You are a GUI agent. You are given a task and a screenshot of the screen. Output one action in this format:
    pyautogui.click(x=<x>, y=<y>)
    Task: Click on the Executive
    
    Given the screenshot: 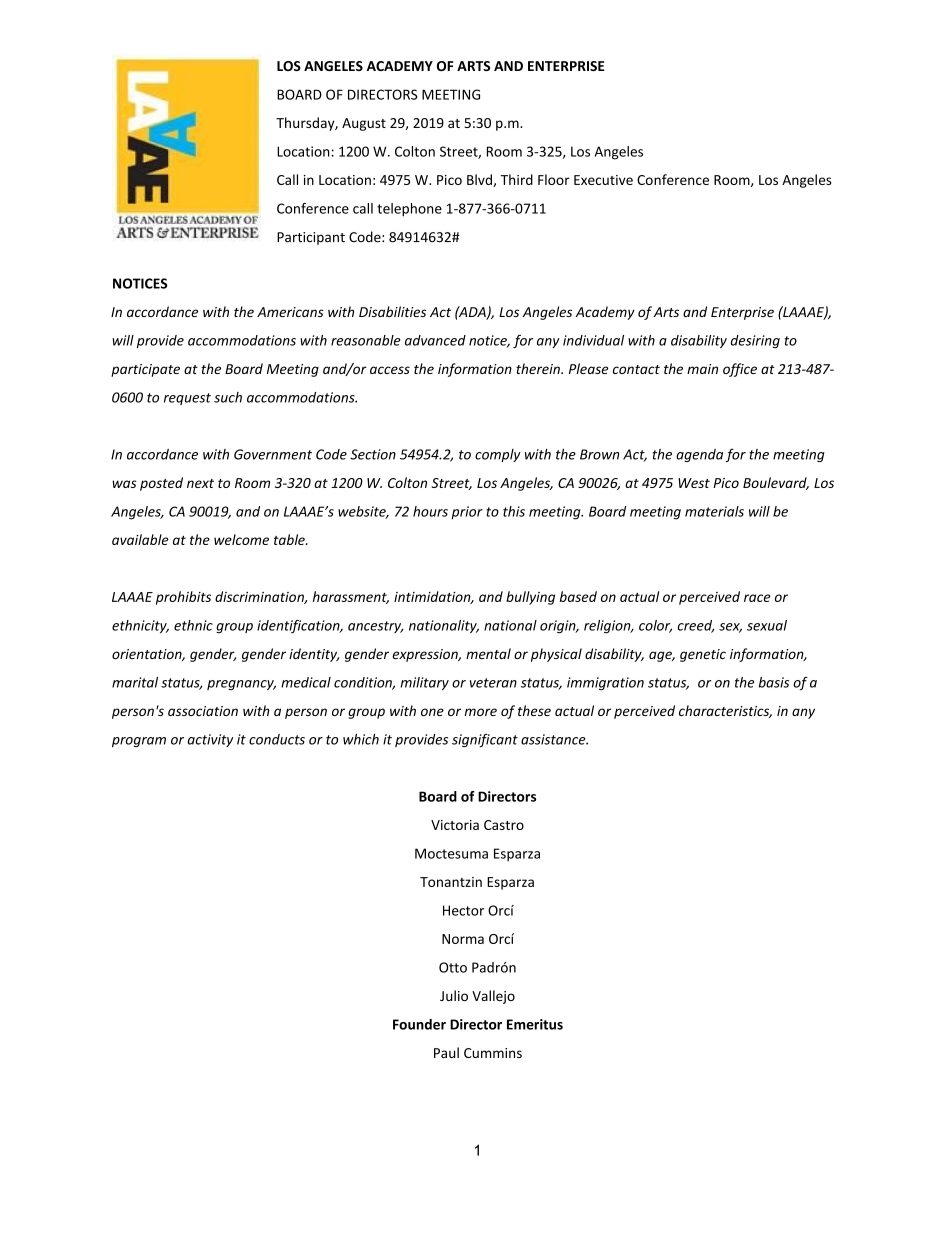 What is the action you would take?
    pyautogui.click(x=603, y=180)
